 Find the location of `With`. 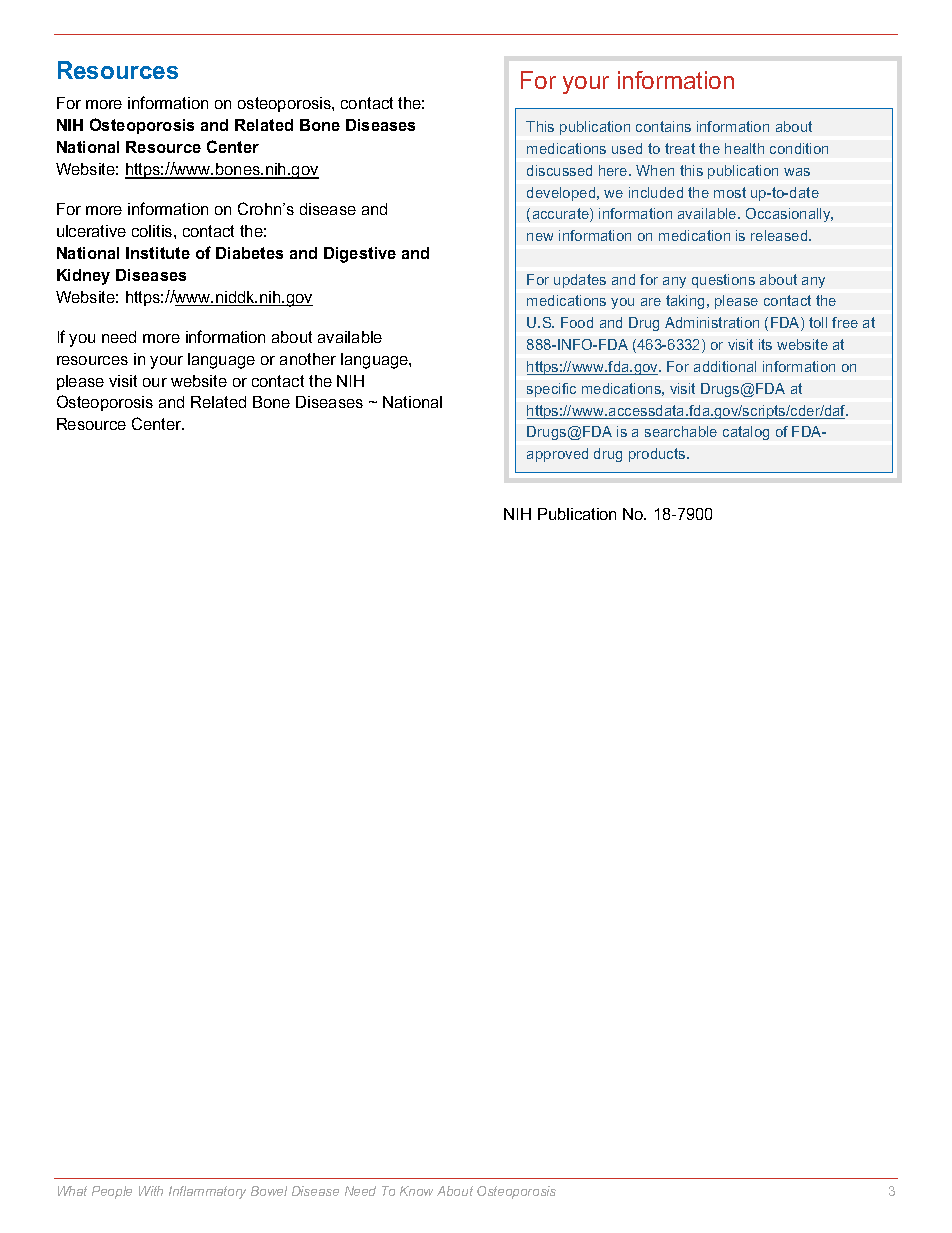

With is located at coordinates (151, 1191).
